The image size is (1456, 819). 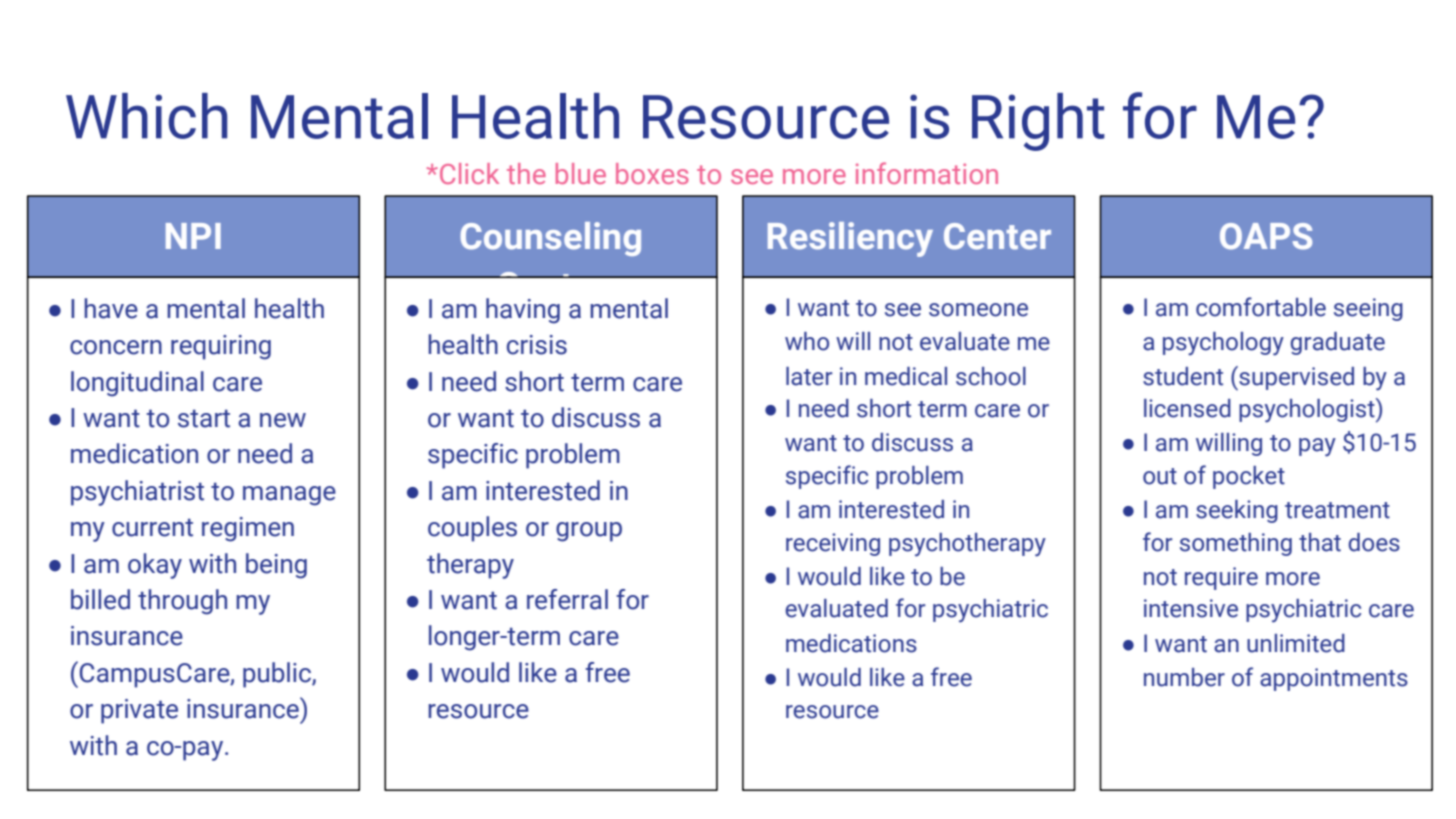 What do you see at coordinates (283, 420) in the screenshot?
I see `new` at bounding box center [283, 420].
